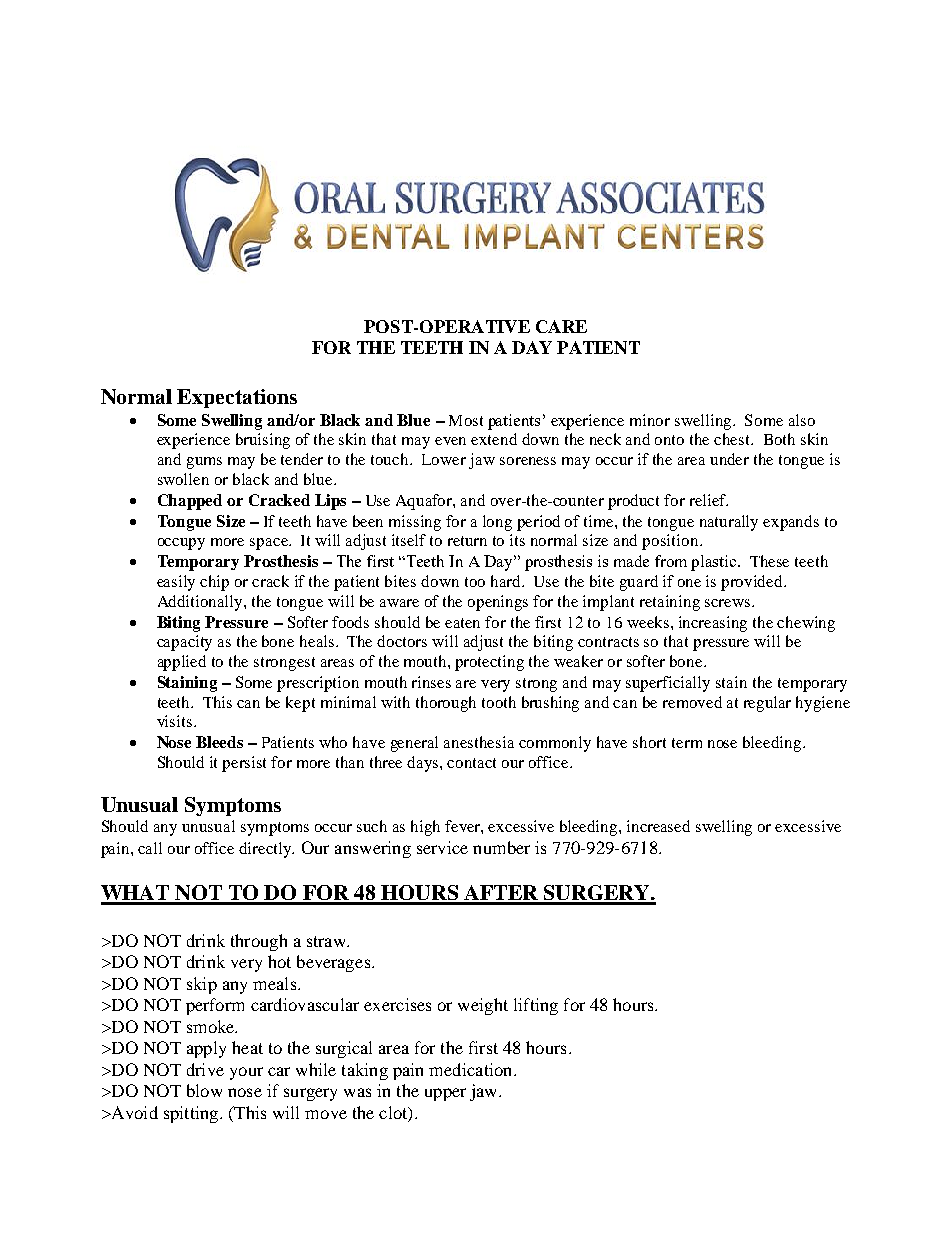 The width and height of the screenshot is (952, 1233). Describe the element at coordinates (237, 398) in the screenshot. I see `Expectations` at that location.
